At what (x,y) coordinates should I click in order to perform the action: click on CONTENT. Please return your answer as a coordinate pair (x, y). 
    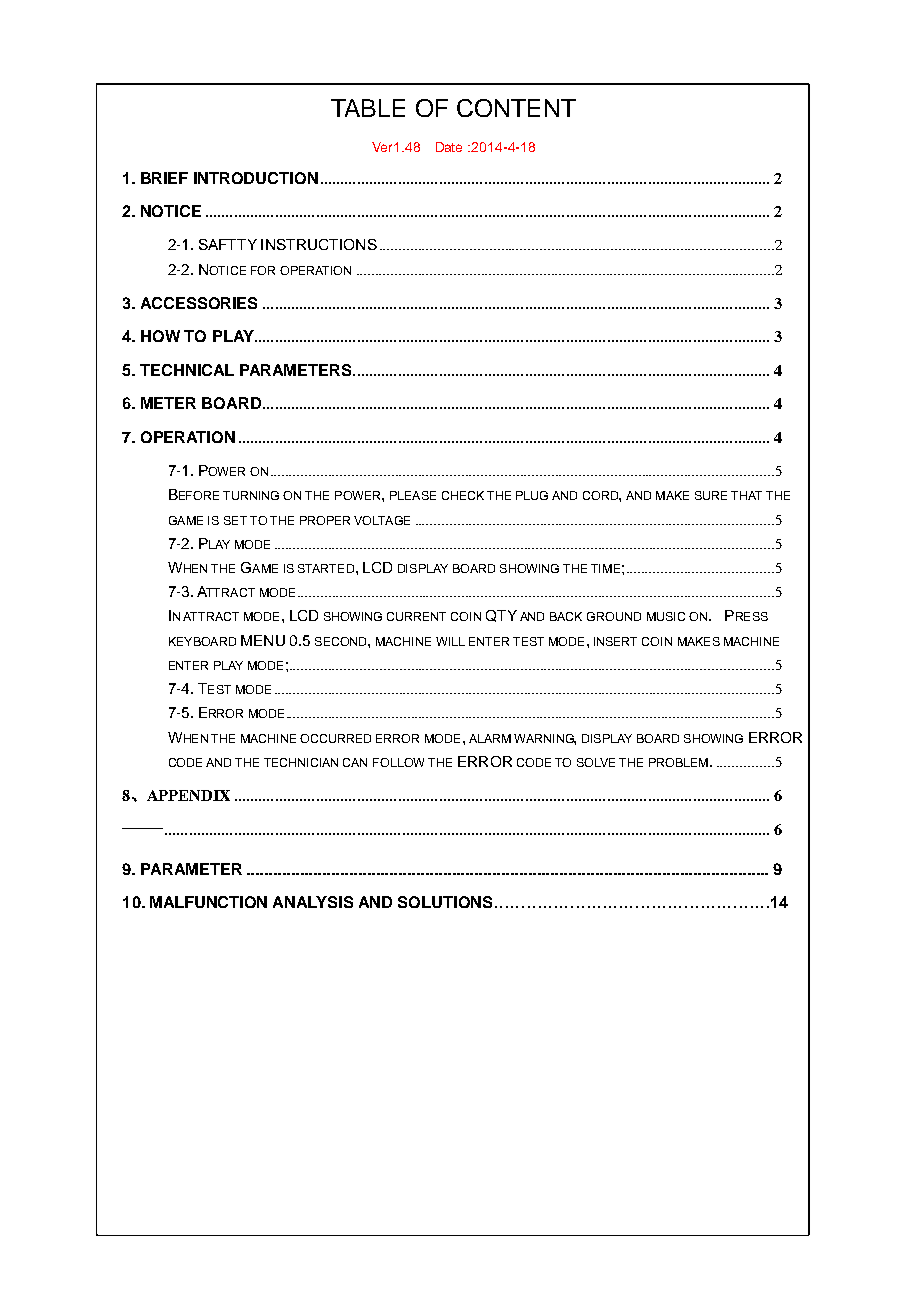
    Looking at the image, I should click on (516, 108).
